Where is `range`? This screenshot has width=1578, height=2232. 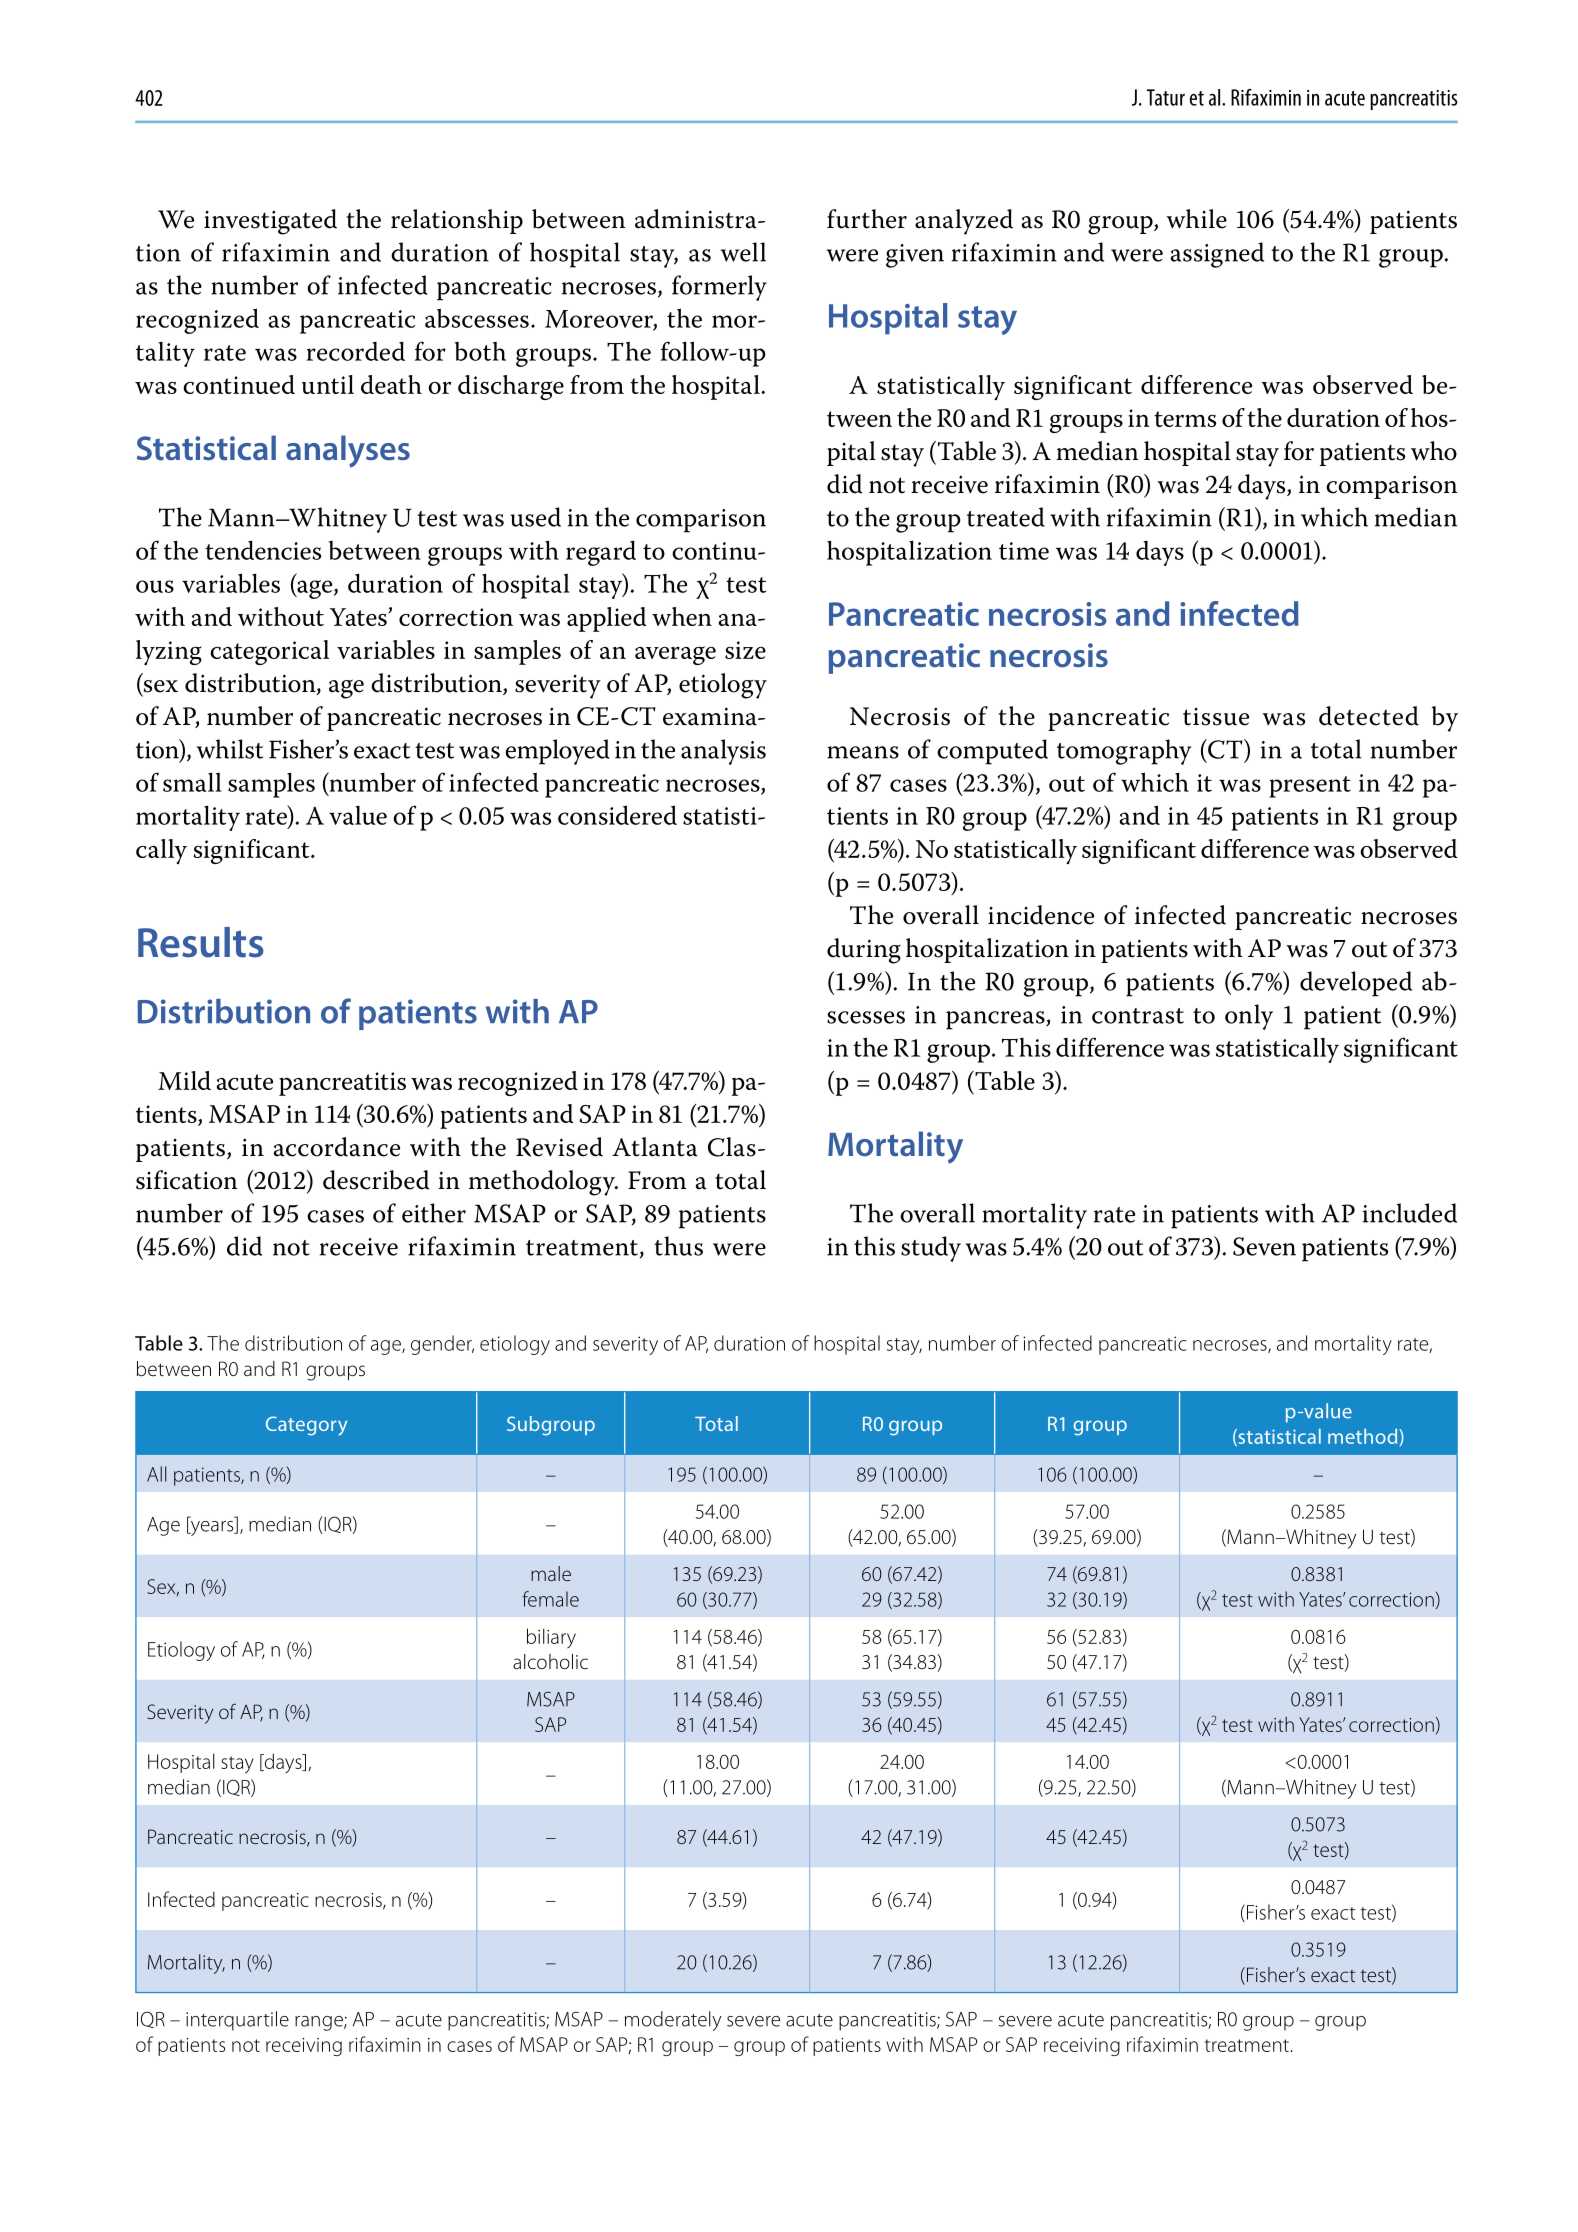 range is located at coordinates (320, 2023).
